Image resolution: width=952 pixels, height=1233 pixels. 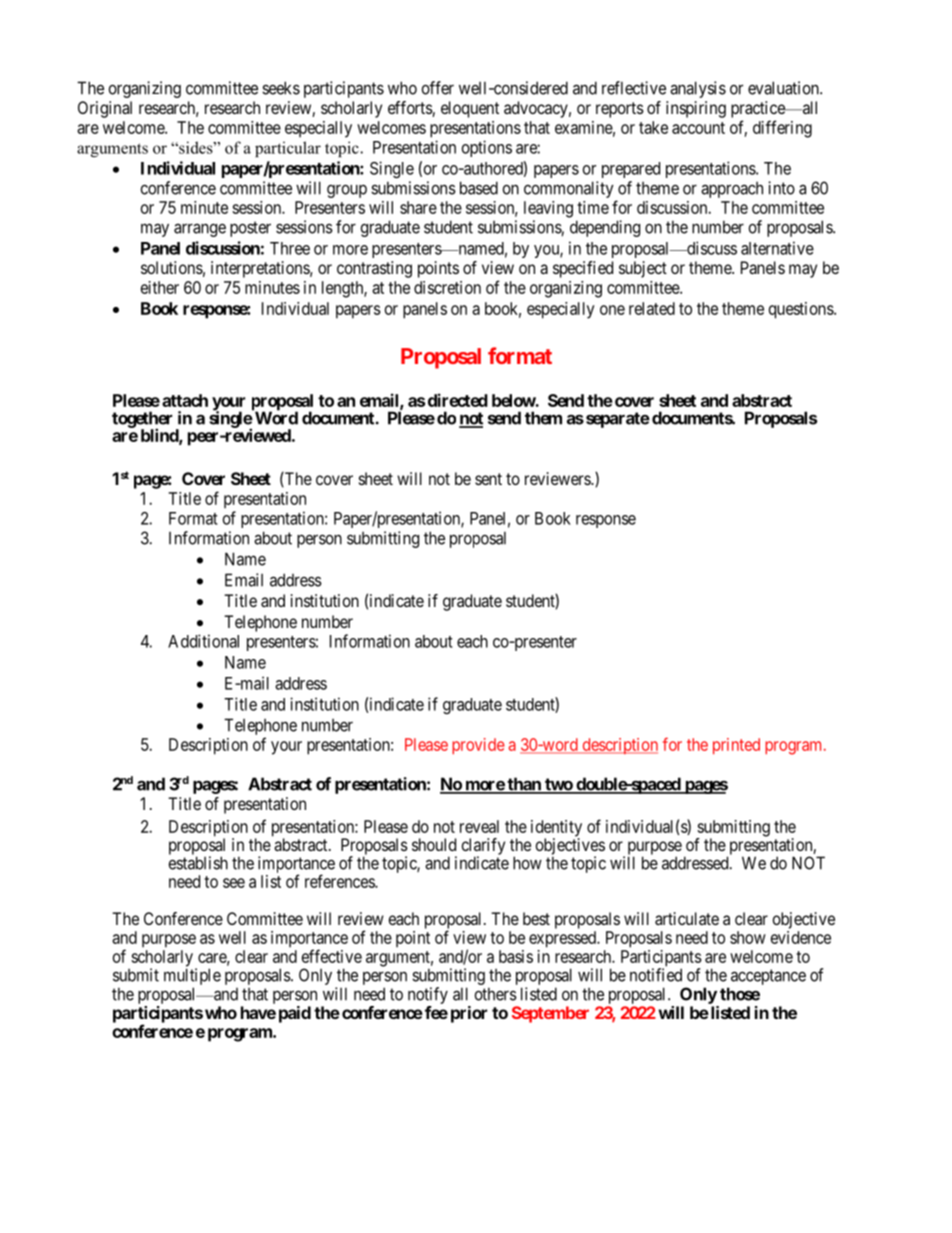 I want to click on multiple, so click(x=192, y=978).
